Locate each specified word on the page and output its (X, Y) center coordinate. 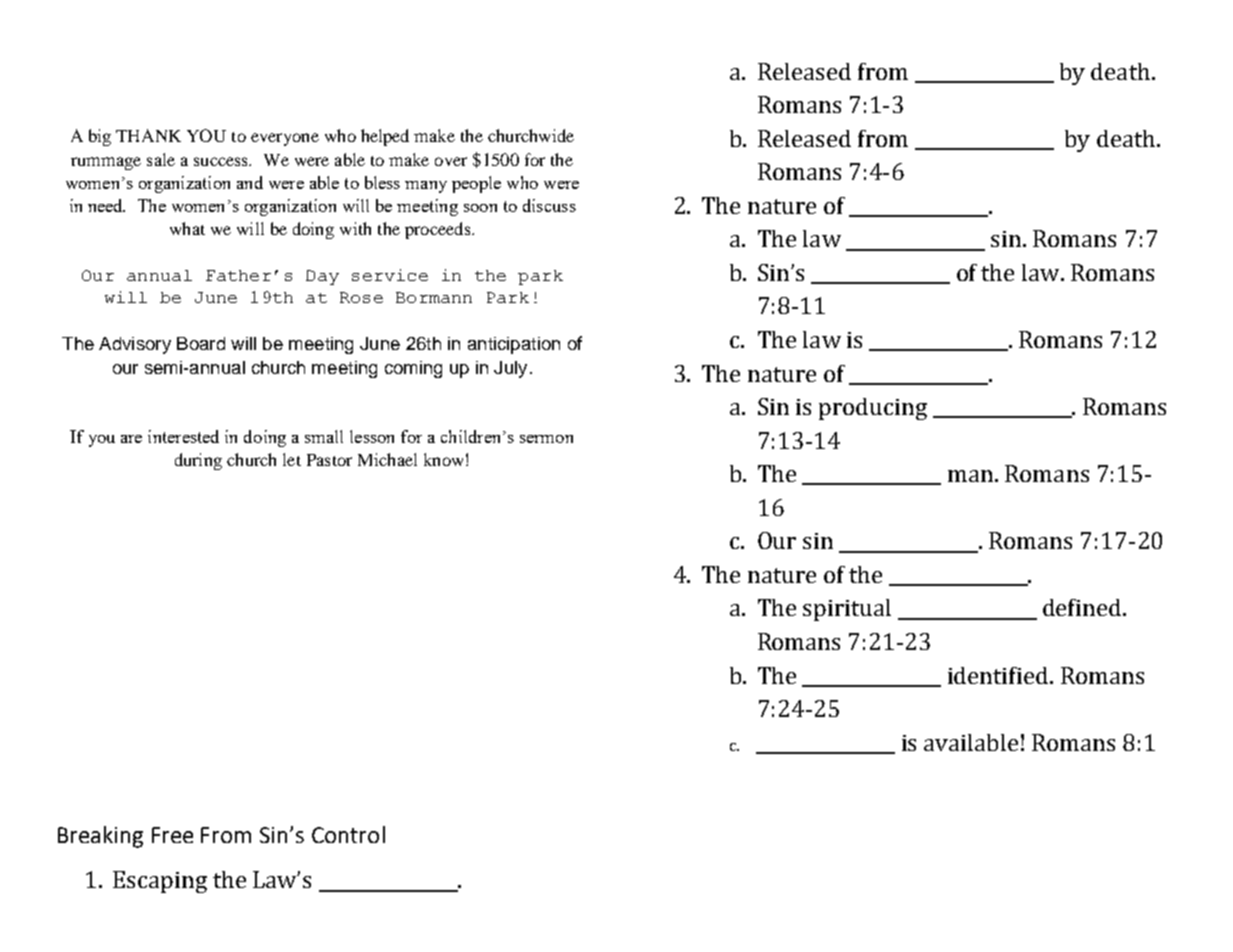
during (198, 461)
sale (161, 159)
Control (348, 834)
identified (999, 675)
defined (1083, 607)
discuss (549, 205)
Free (172, 835)
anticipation (514, 345)
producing (873, 409)
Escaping (160, 882)
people (476, 184)
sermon (546, 439)
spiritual (847, 610)
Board (201, 343)
